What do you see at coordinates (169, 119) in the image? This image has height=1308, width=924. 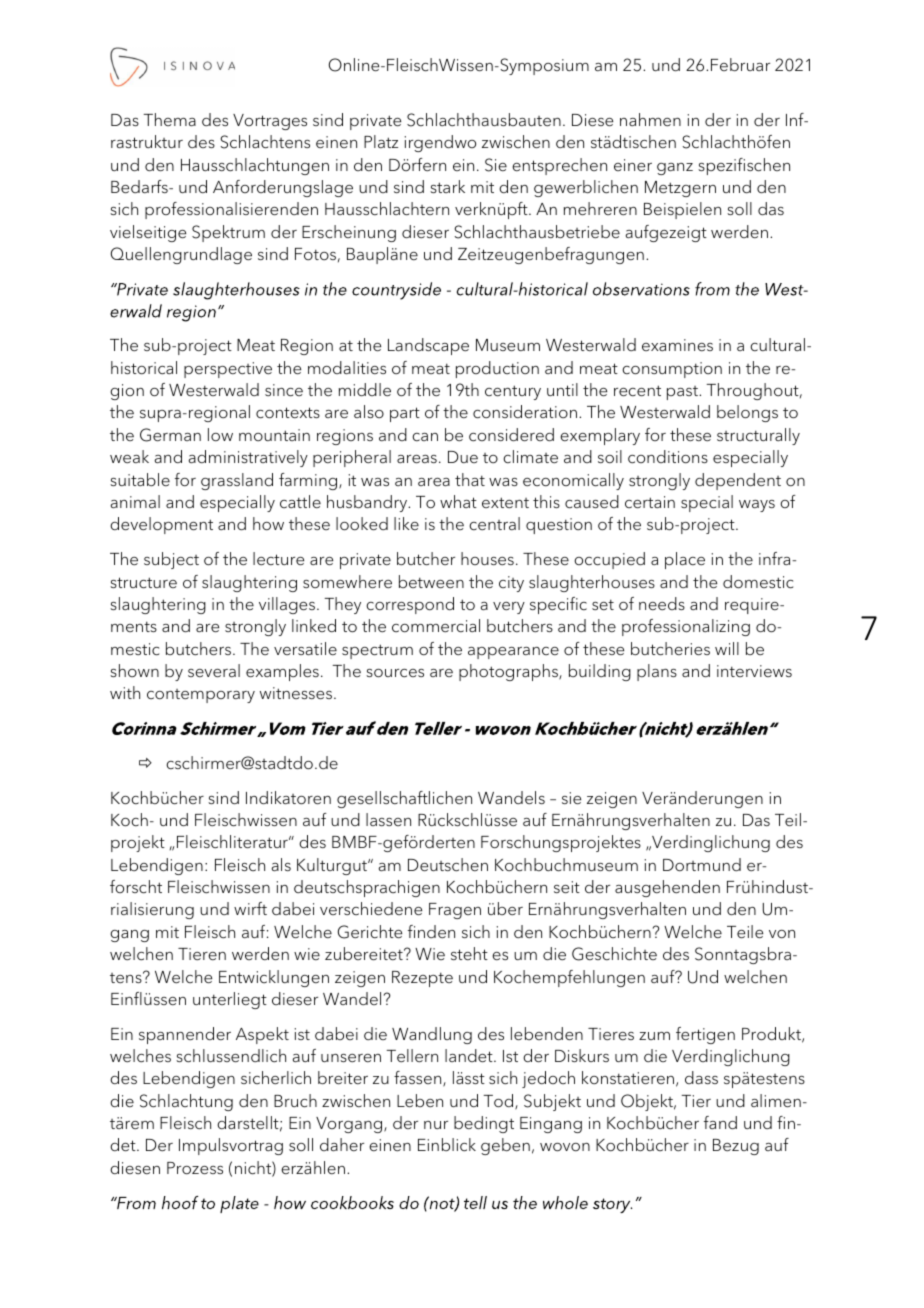 I see `Thema` at bounding box center [169, 119].
